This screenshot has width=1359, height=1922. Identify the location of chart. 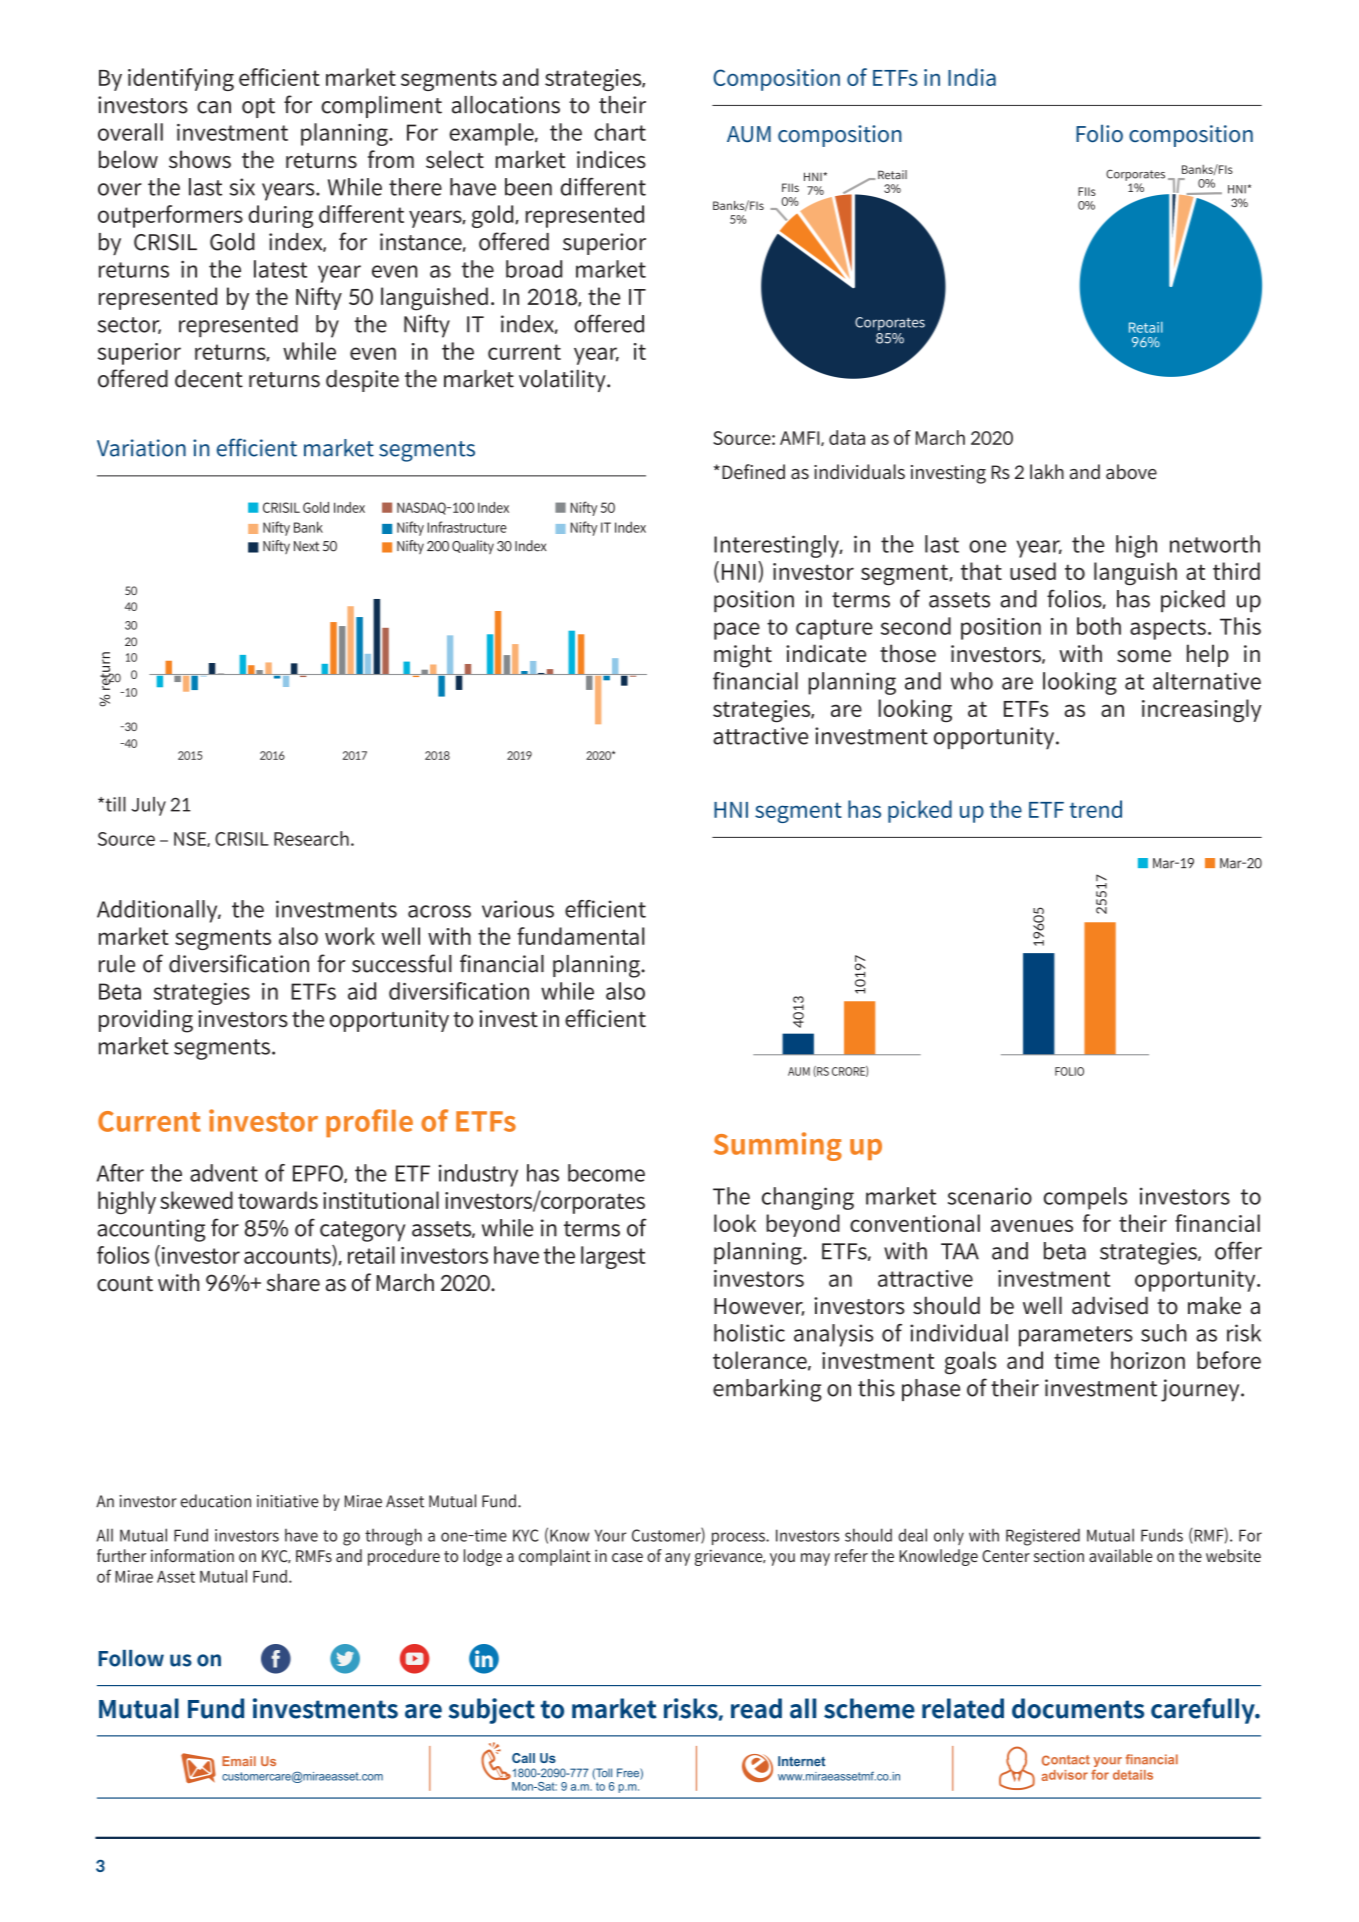
(620, 132).
